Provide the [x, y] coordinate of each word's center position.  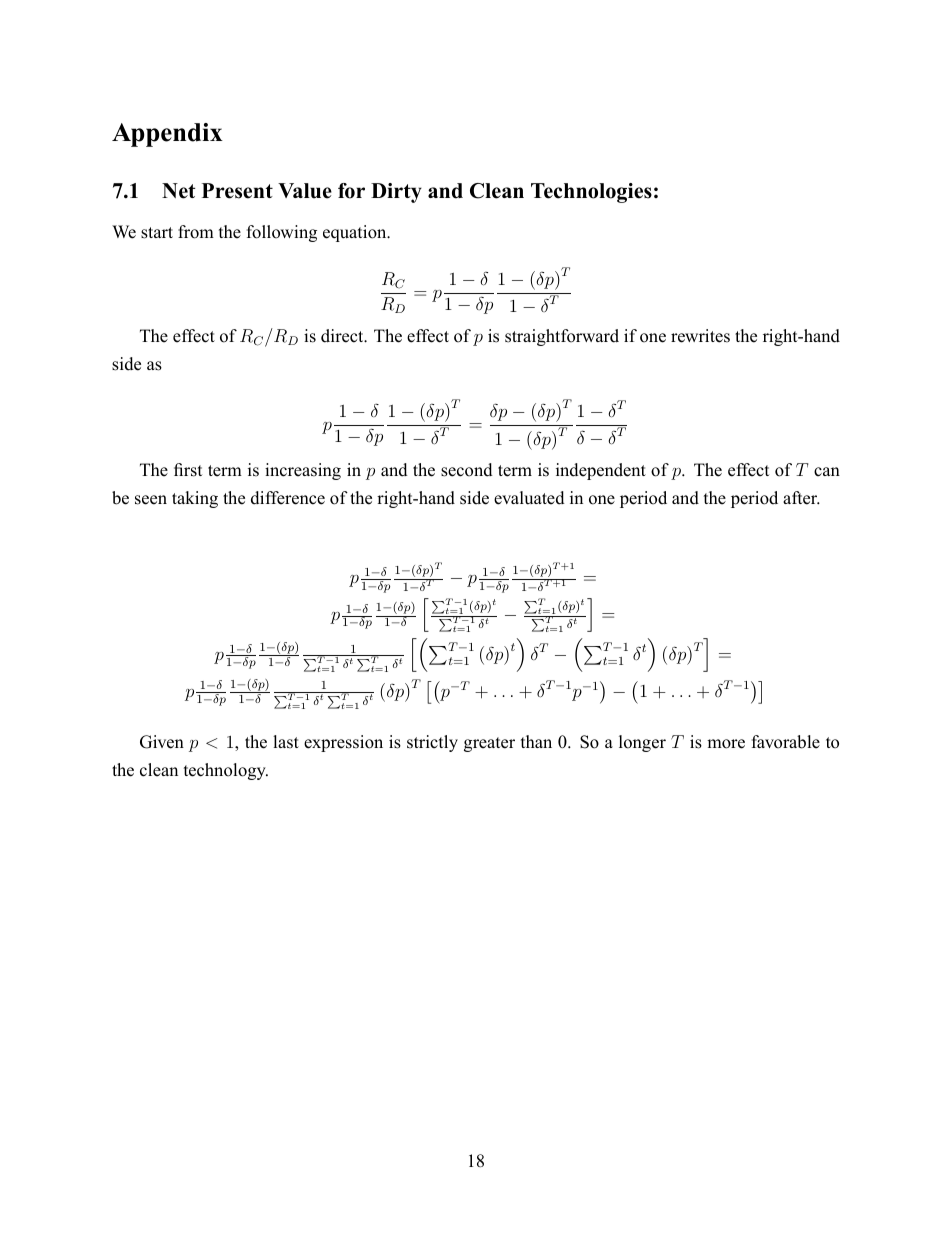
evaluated [529, 498]
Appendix [167, 135]
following [282, 233]
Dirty [396, 193]
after [801, 498]
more [726, 744]
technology [226, 771]
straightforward [562, 337]
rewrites [700, 336]
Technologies [591, 193]
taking [195, 499]
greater [489, 744]
